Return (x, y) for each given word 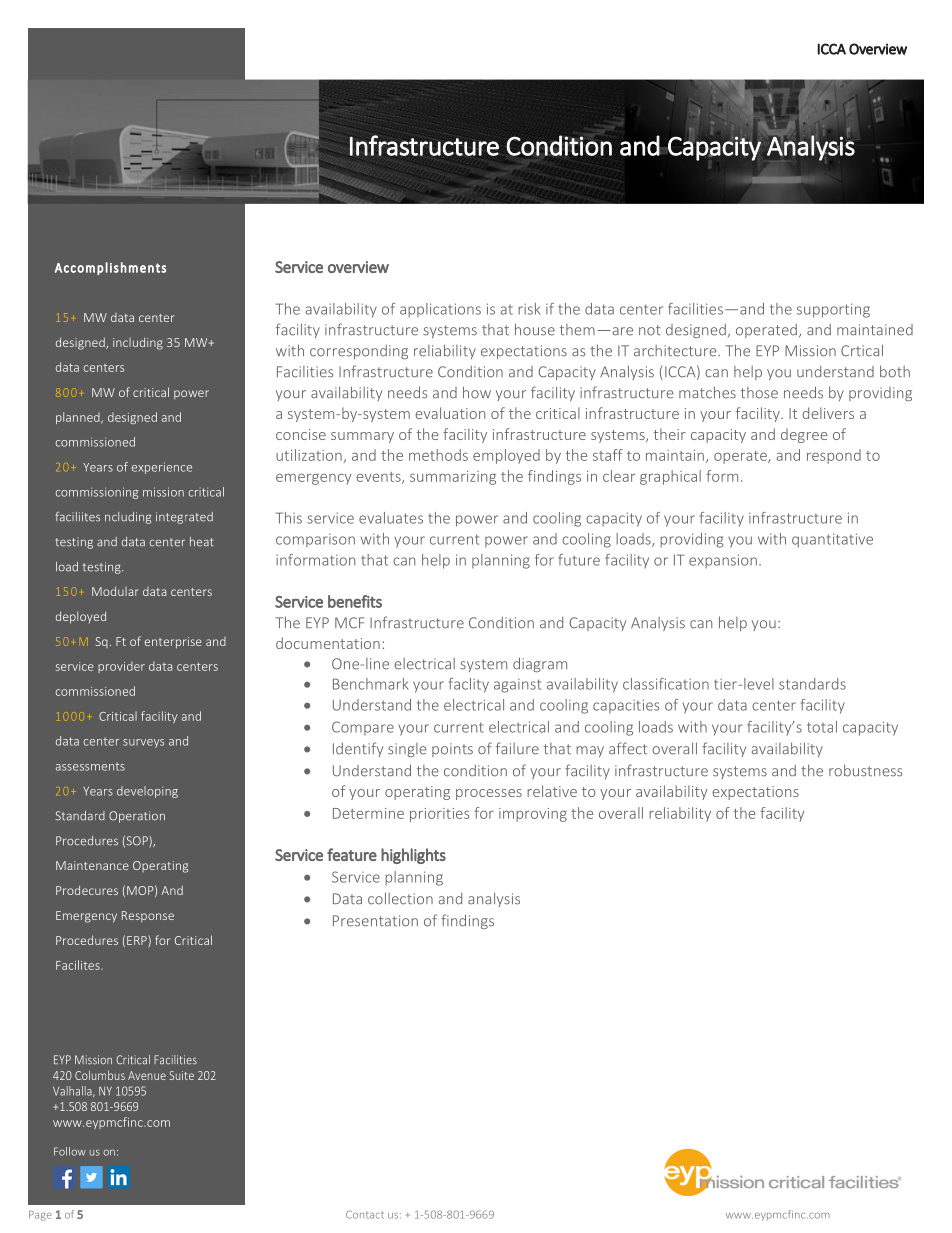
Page (40, 1215)
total (822, 727)
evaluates (391, 518)
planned (79, 418)
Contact (365, 1214)
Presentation (375, 921)
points (452, 750)
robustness (865, 770)
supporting (833, 310)
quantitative (832, 540)
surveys (143, 743)
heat (202, 542)
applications (440, 310)
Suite (182, 1075)
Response (148, 917)
